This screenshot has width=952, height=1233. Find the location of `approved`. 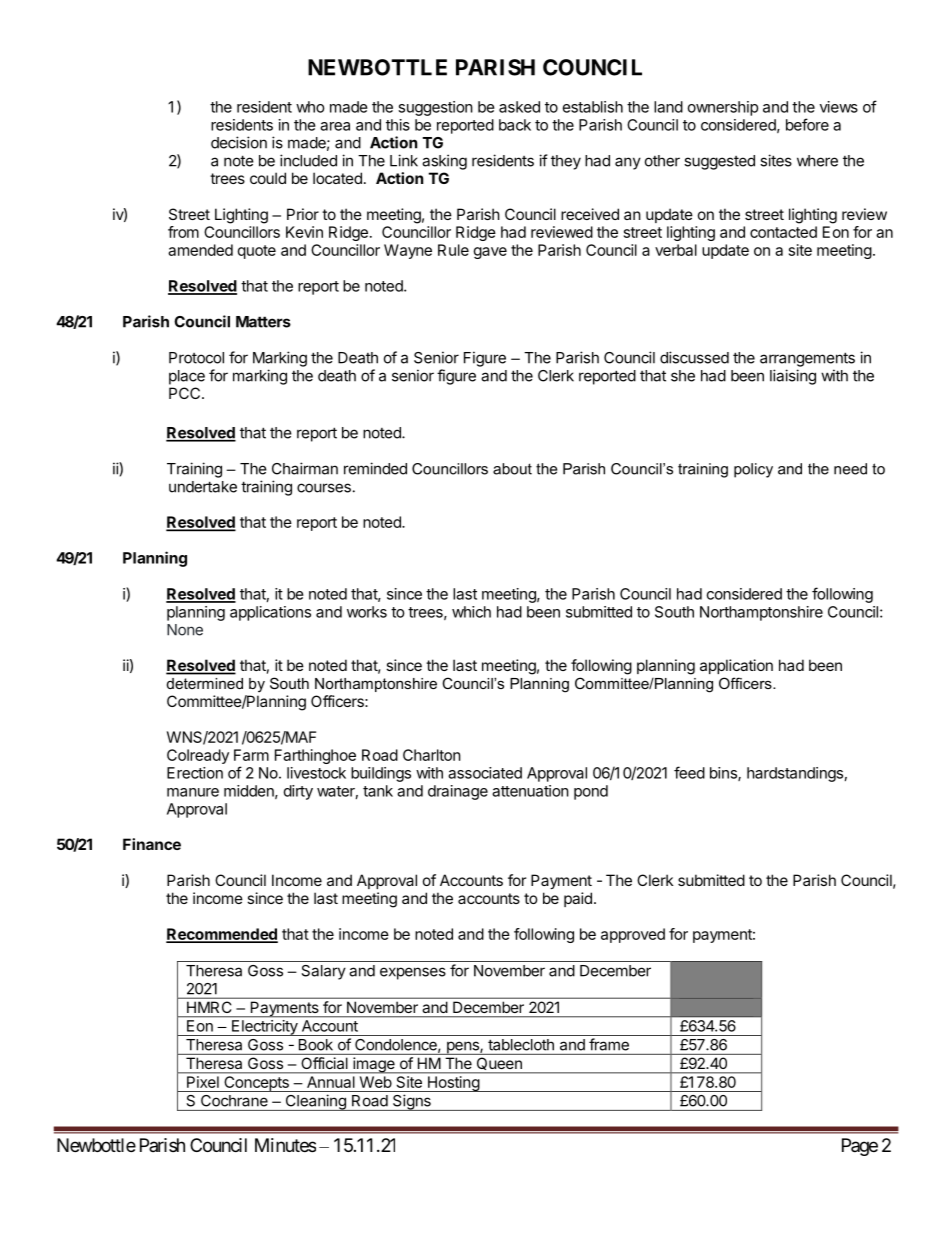

approved is located at coordinates (633, 935).
